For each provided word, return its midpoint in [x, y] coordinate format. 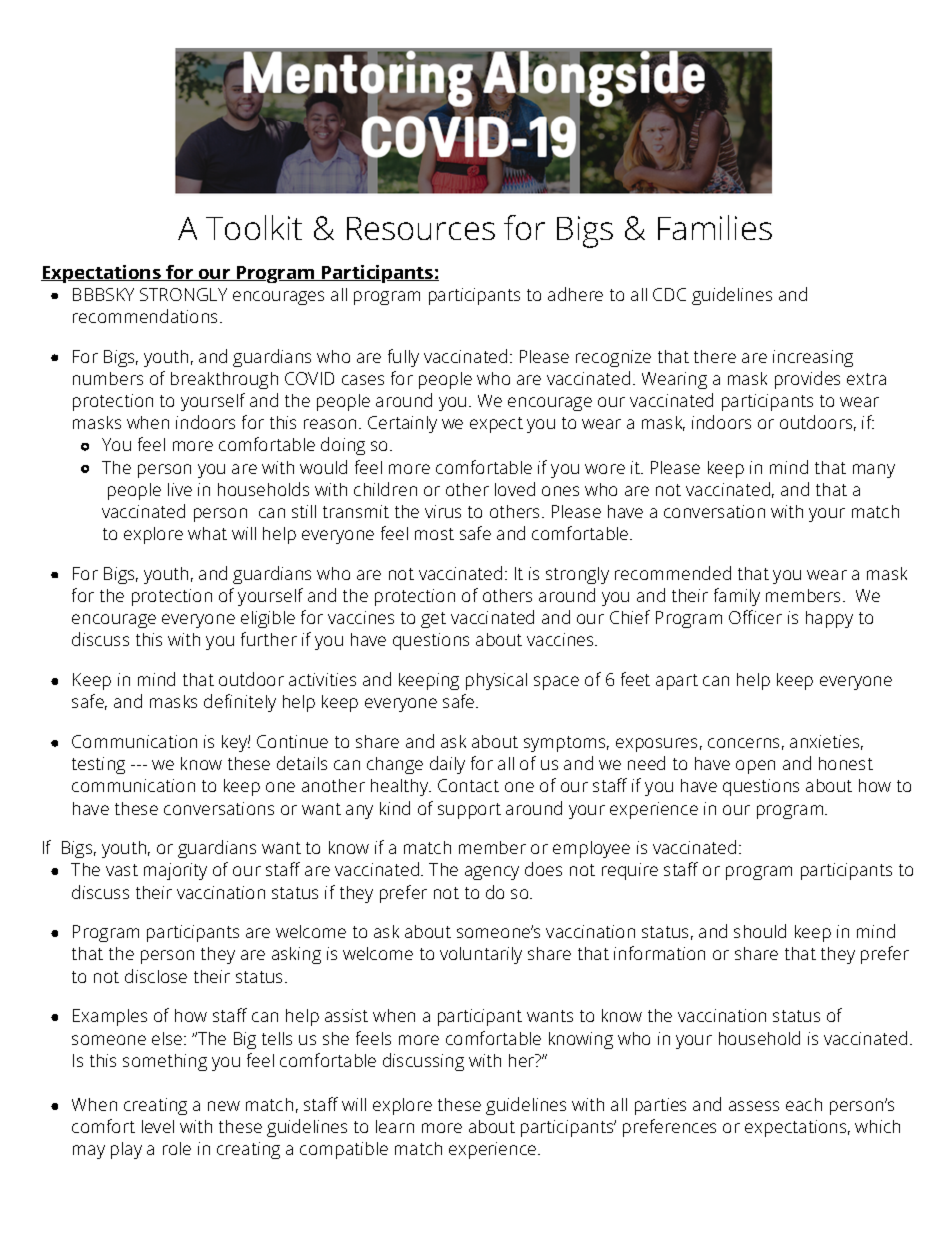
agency [492, 873]
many [874, 471]
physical [496, 681]
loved [515, 489]
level [158, 1126]
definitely [240, 703]
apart [677, 682]
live [180, 489]
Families [715, 227]
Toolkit [254, 227]
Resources [421, 228]
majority [175, 871]
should [760, 931]
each [804, 1104]
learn [395, 1126]
